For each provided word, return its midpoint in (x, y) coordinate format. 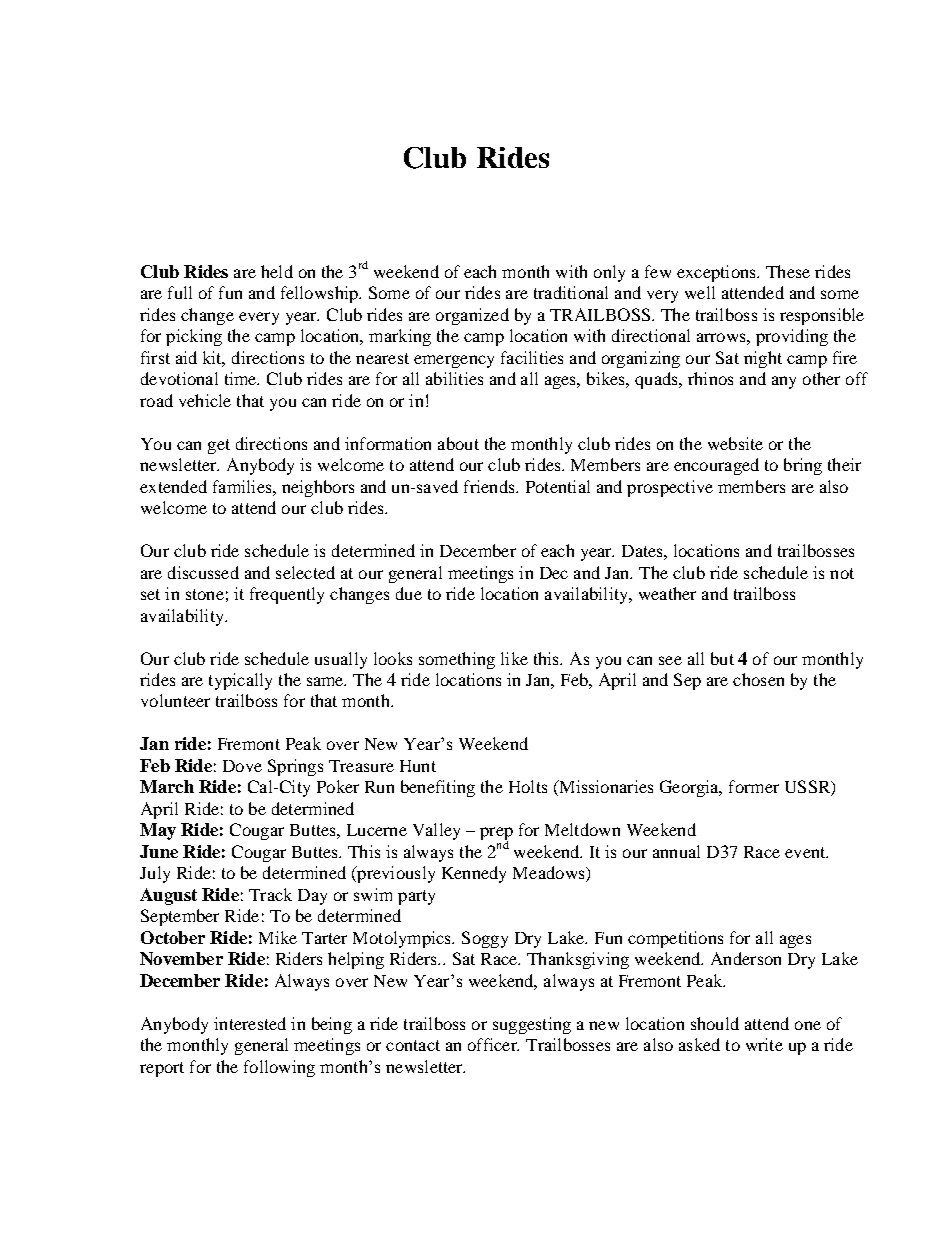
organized (472, 316)
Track (270, 894)
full (180, 292)
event (806, 852)
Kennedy (474, 874)
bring (803, 466)
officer (493, 1044)
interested (250, 1023)
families (243, 486)
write (764, 1044)
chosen (758, 679)
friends (490, 486)
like (514, 658)
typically (240, 681)
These (788, 271)
